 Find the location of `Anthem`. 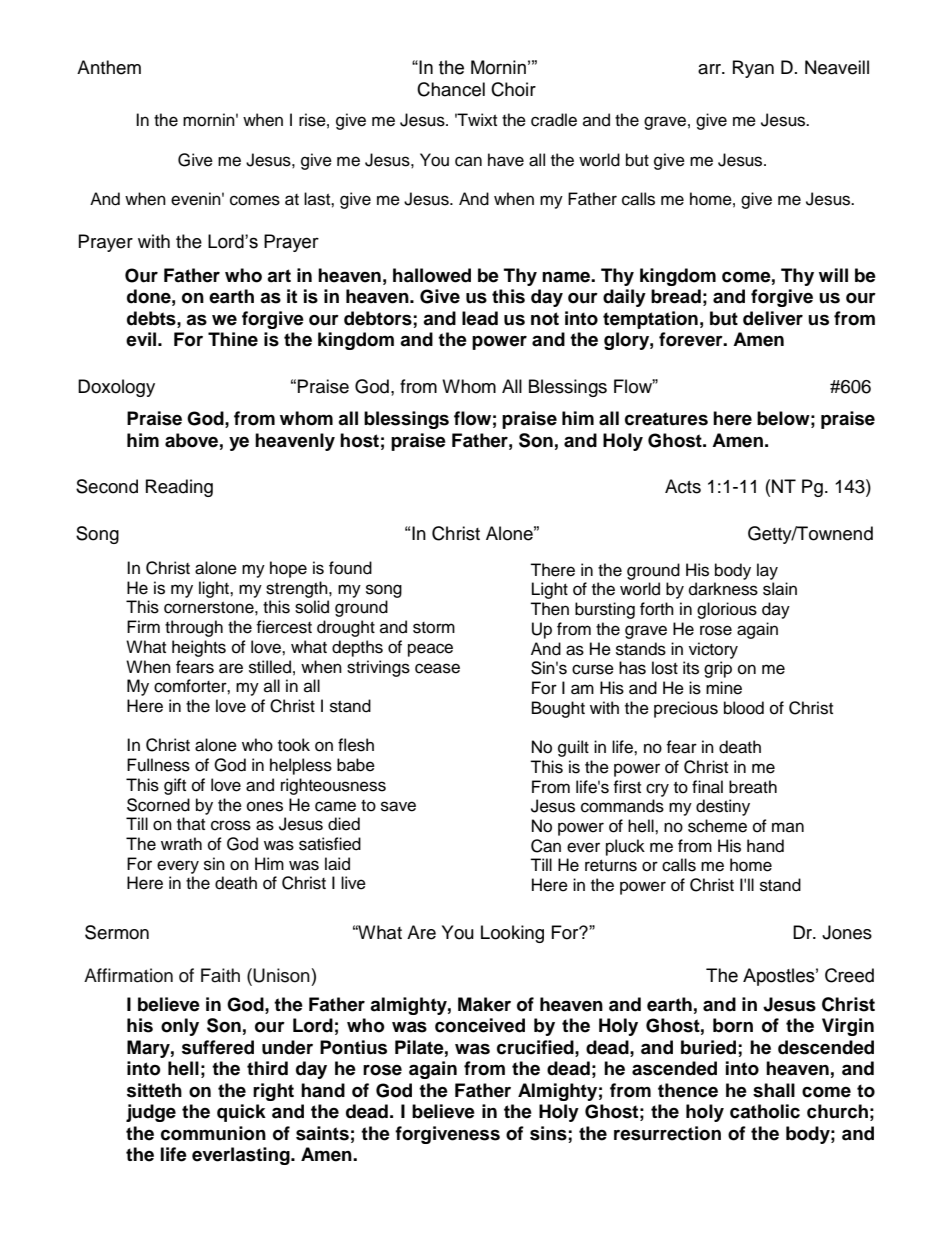

Anthem is located at coordinates (109, 67).
